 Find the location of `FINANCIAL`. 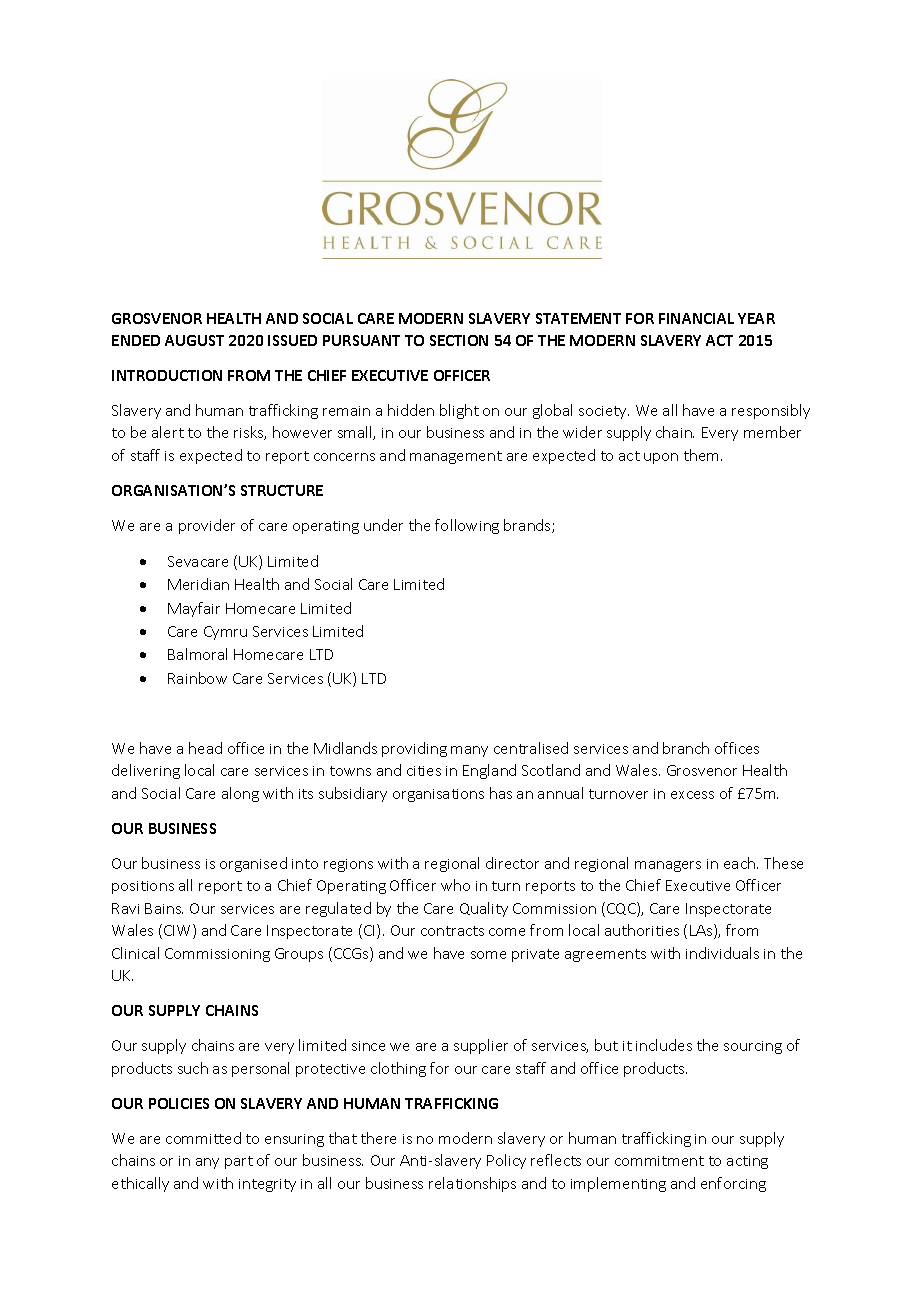

FINANCIAL is located at coordinates (696, 318).
